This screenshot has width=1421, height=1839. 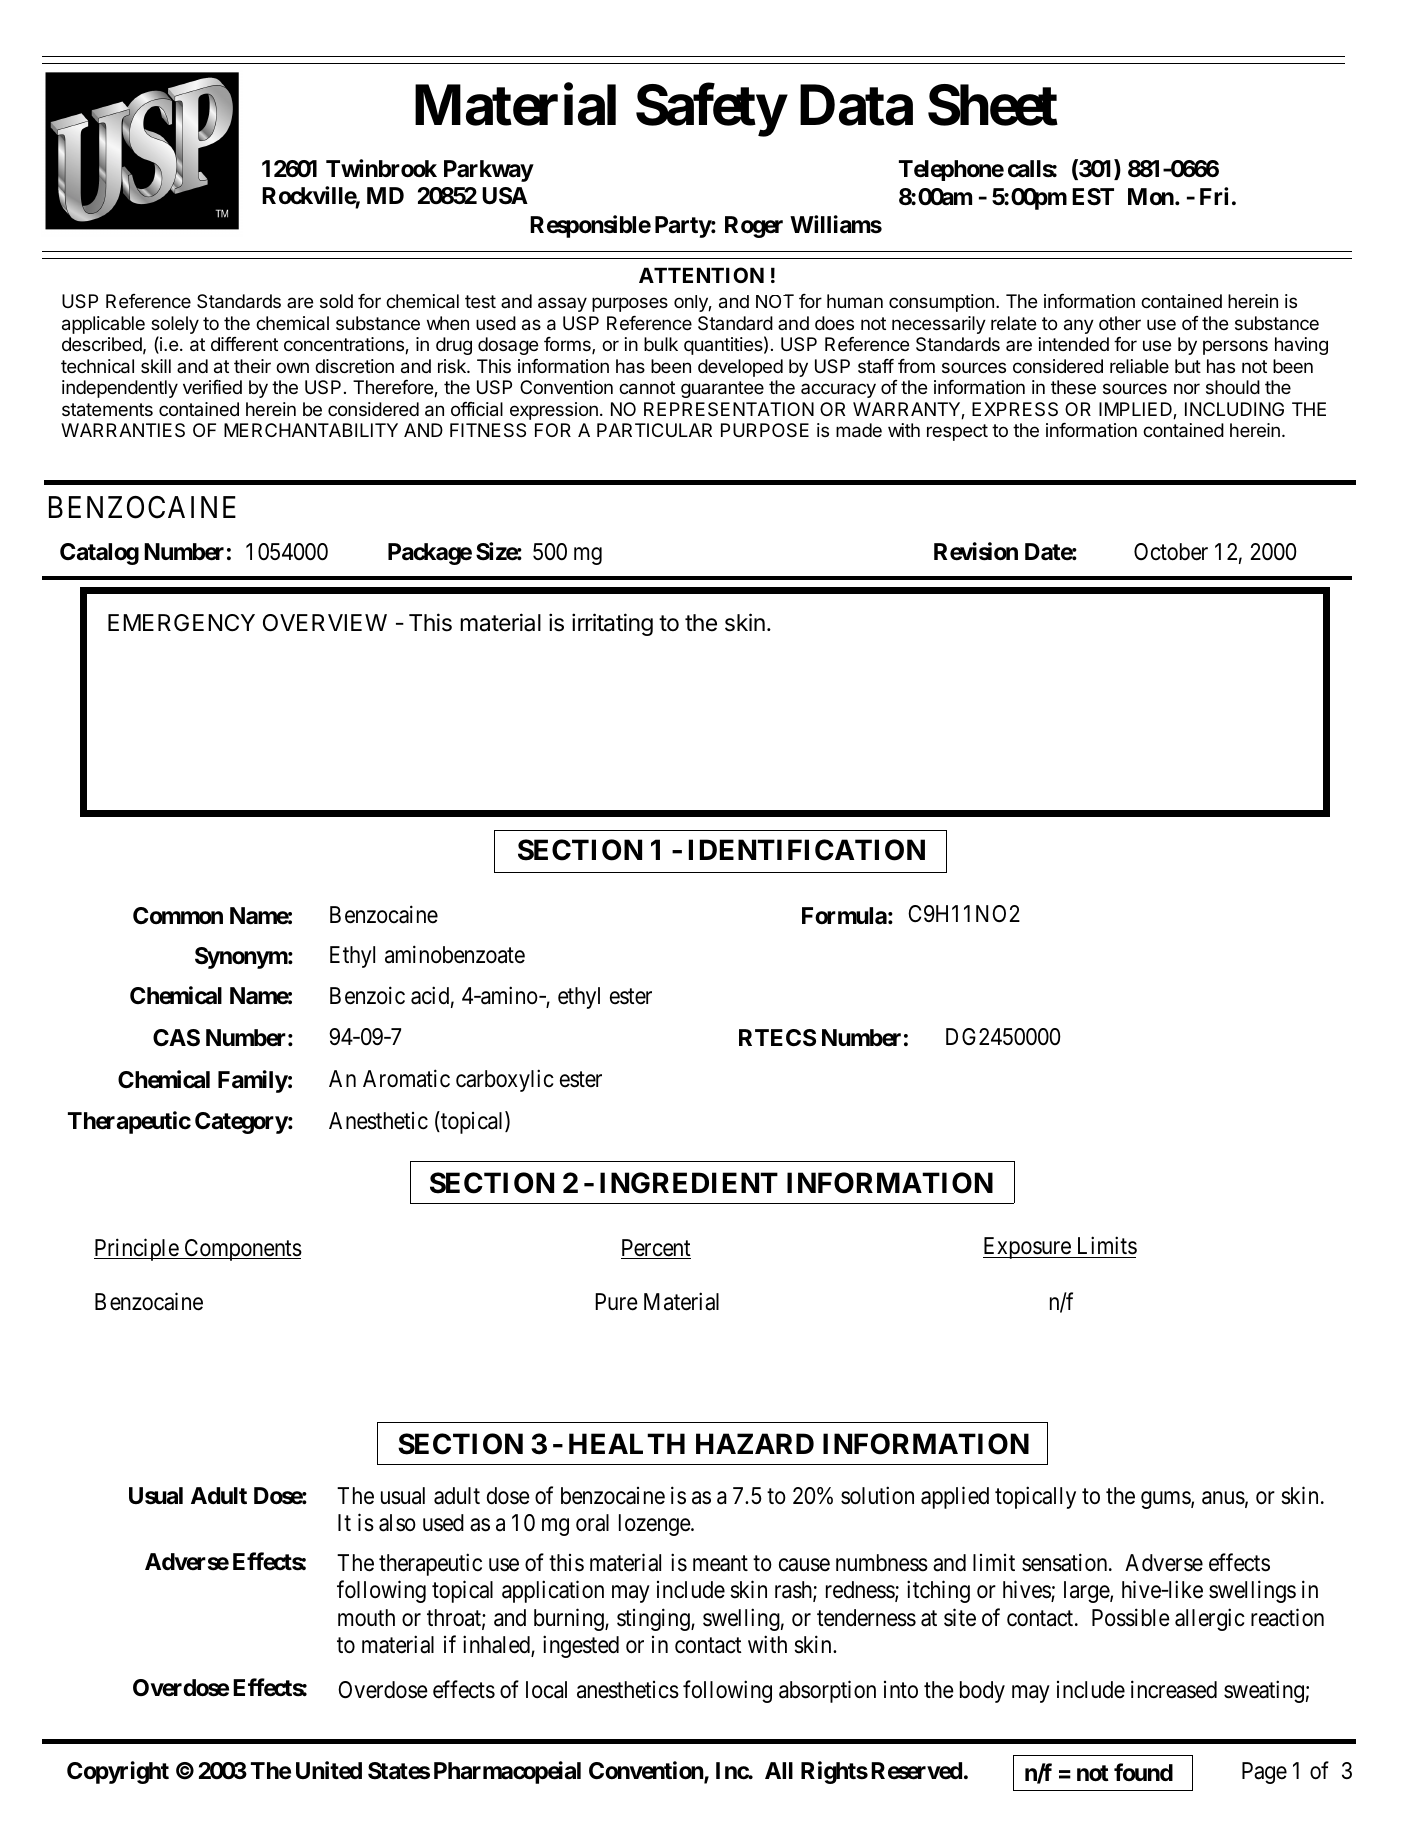 I want to click on Fri, so click(x=1214, y=196).
